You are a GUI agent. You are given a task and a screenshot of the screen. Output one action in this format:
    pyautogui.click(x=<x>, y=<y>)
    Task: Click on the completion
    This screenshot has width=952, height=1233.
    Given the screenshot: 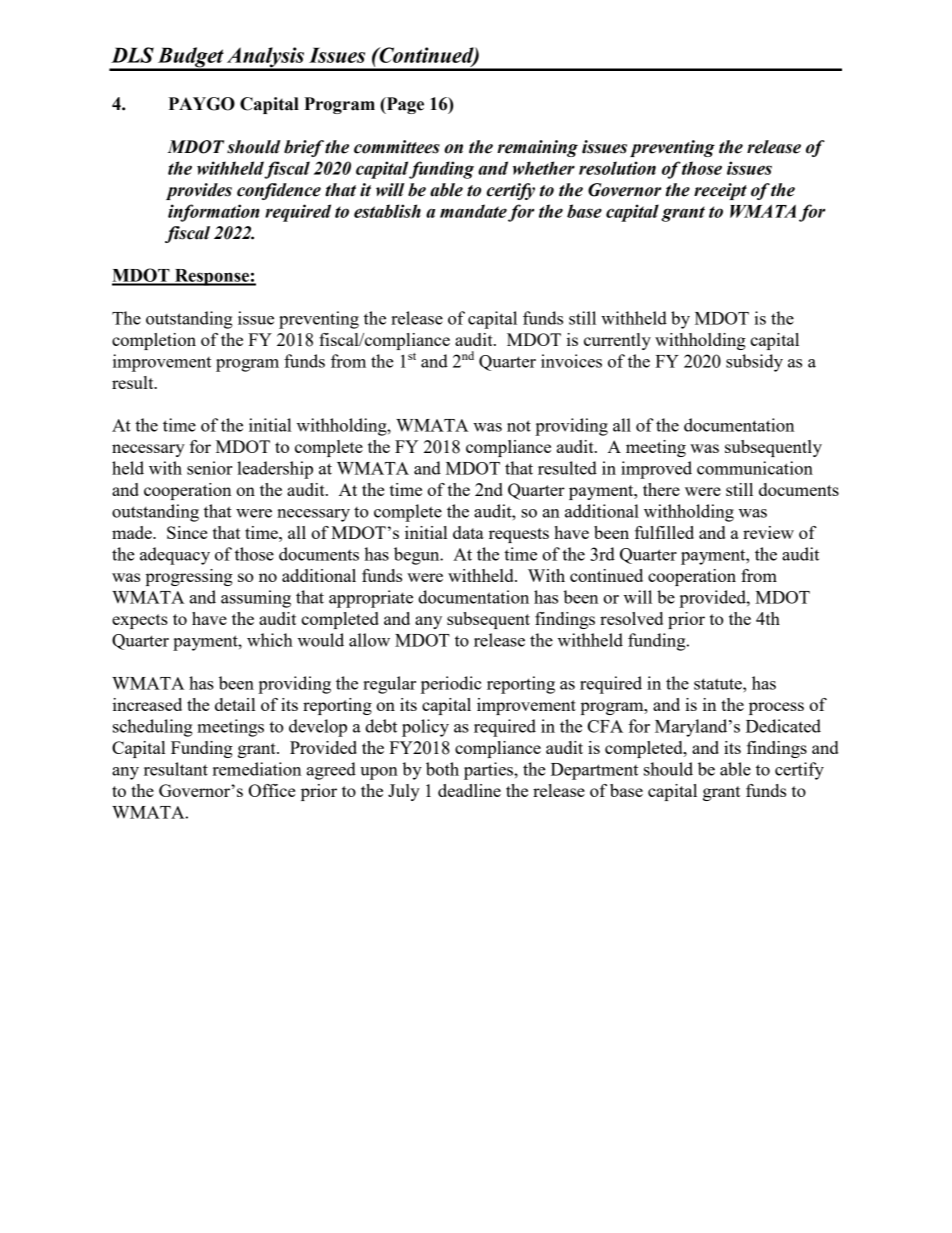 What is the action you would take?
    pyautogui.click(x=154, y=341)
